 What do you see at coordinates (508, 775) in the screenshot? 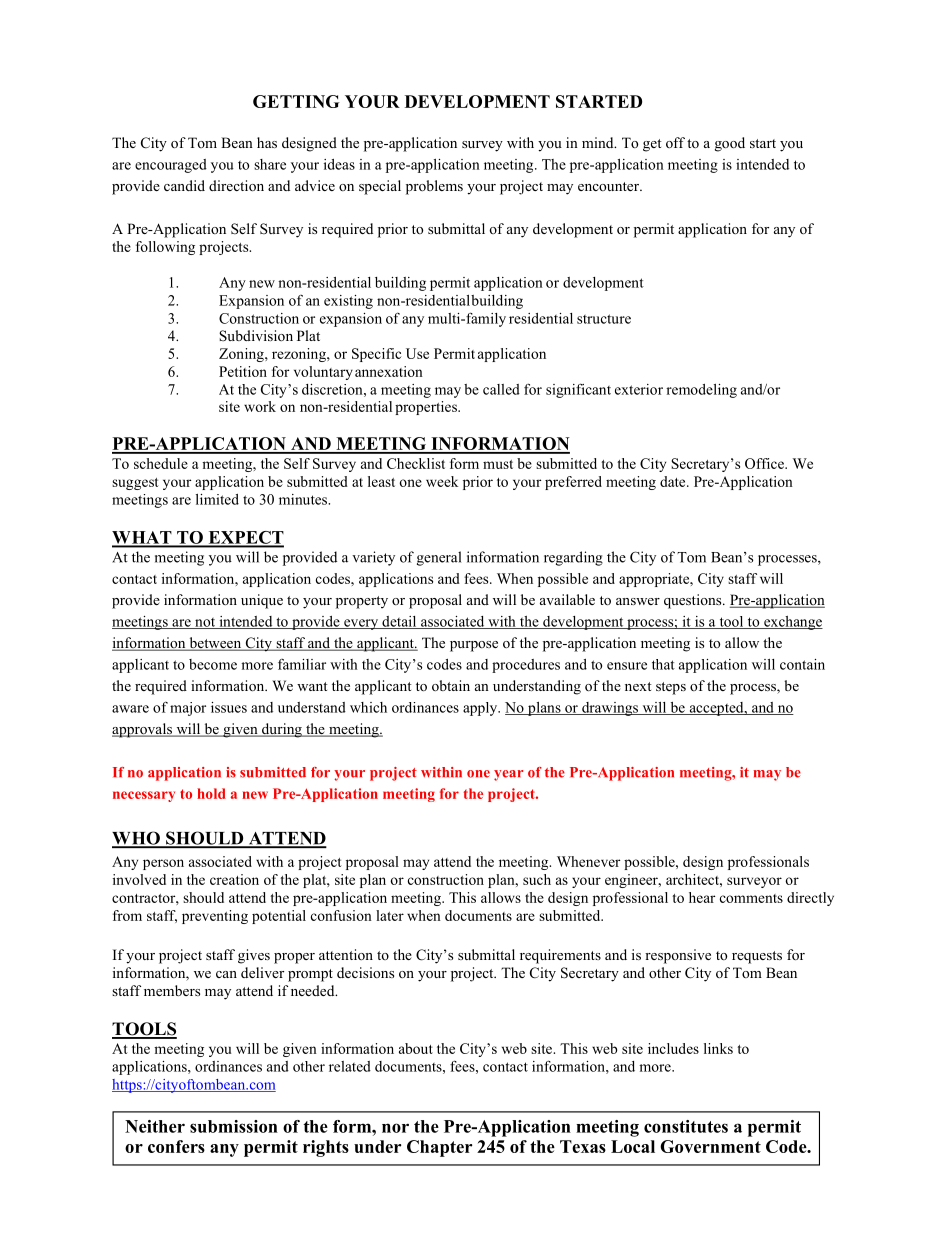
I see `year` at bounding box center [508, 775].
